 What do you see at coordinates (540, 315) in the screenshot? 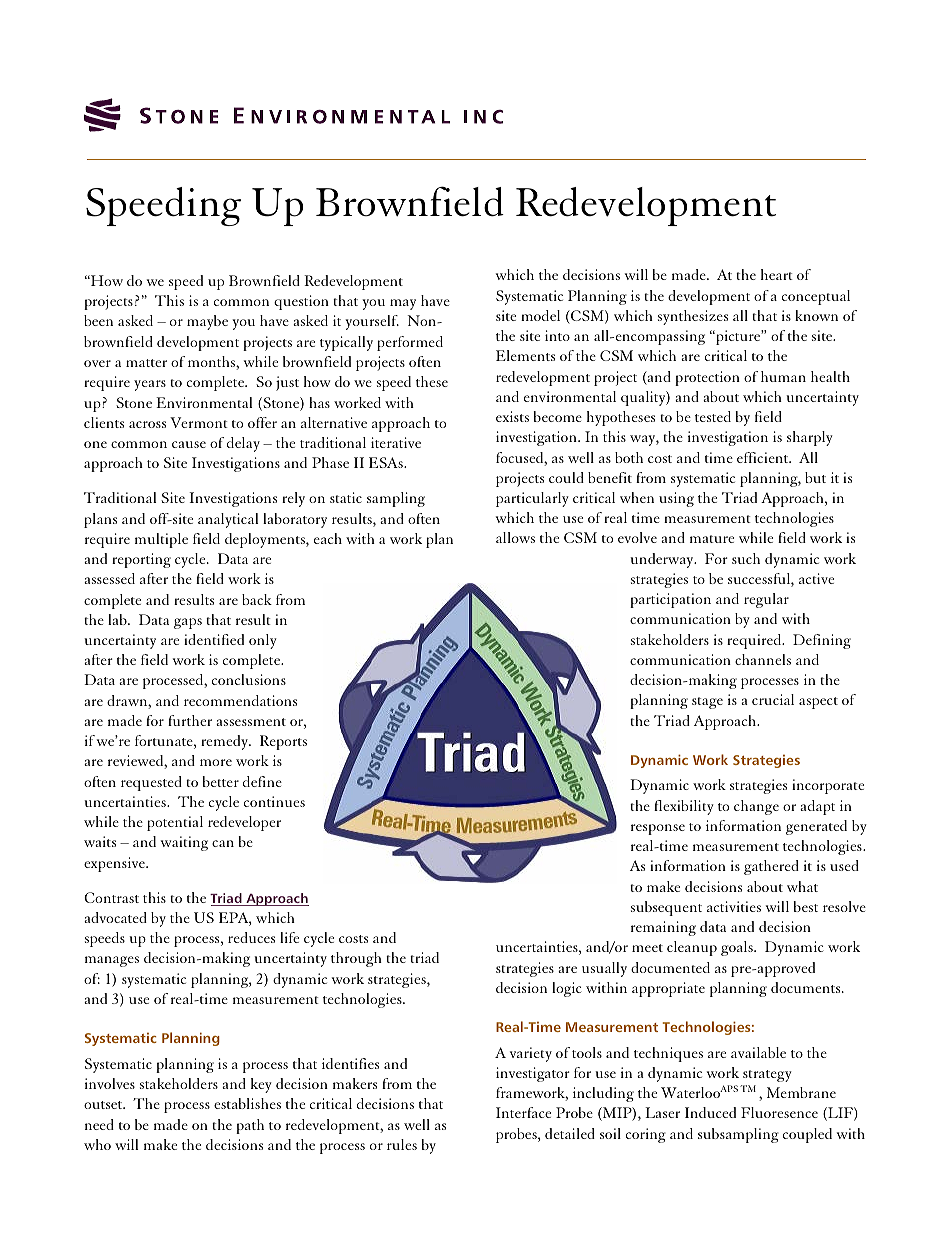
I see `model` at bounding box center [540, 315].
